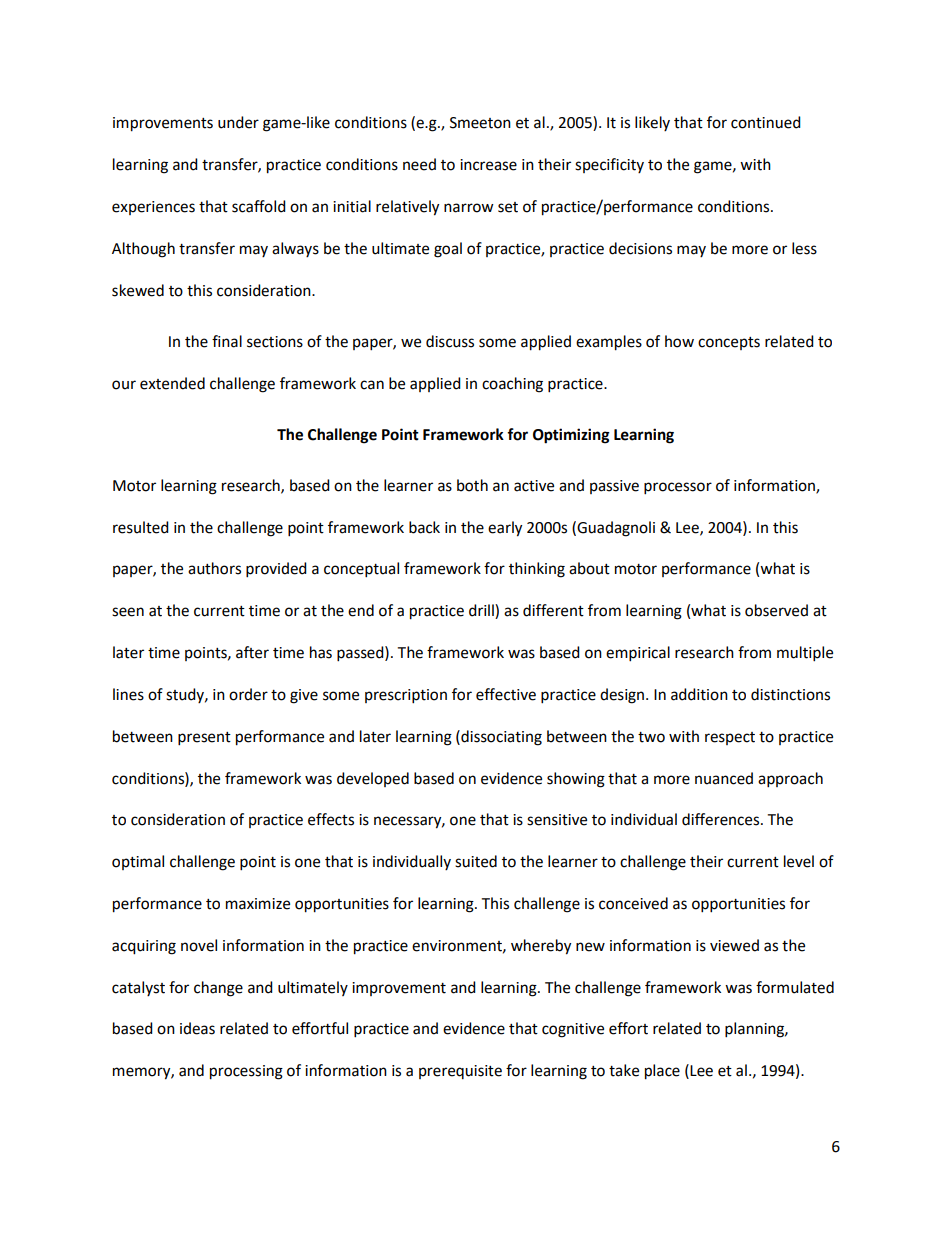 The width and height of the screenshot is (952, 1233). What do you see at coordinates (766, 122) in the screenshot?
I see `continued` at bounding box center [766, 122].
